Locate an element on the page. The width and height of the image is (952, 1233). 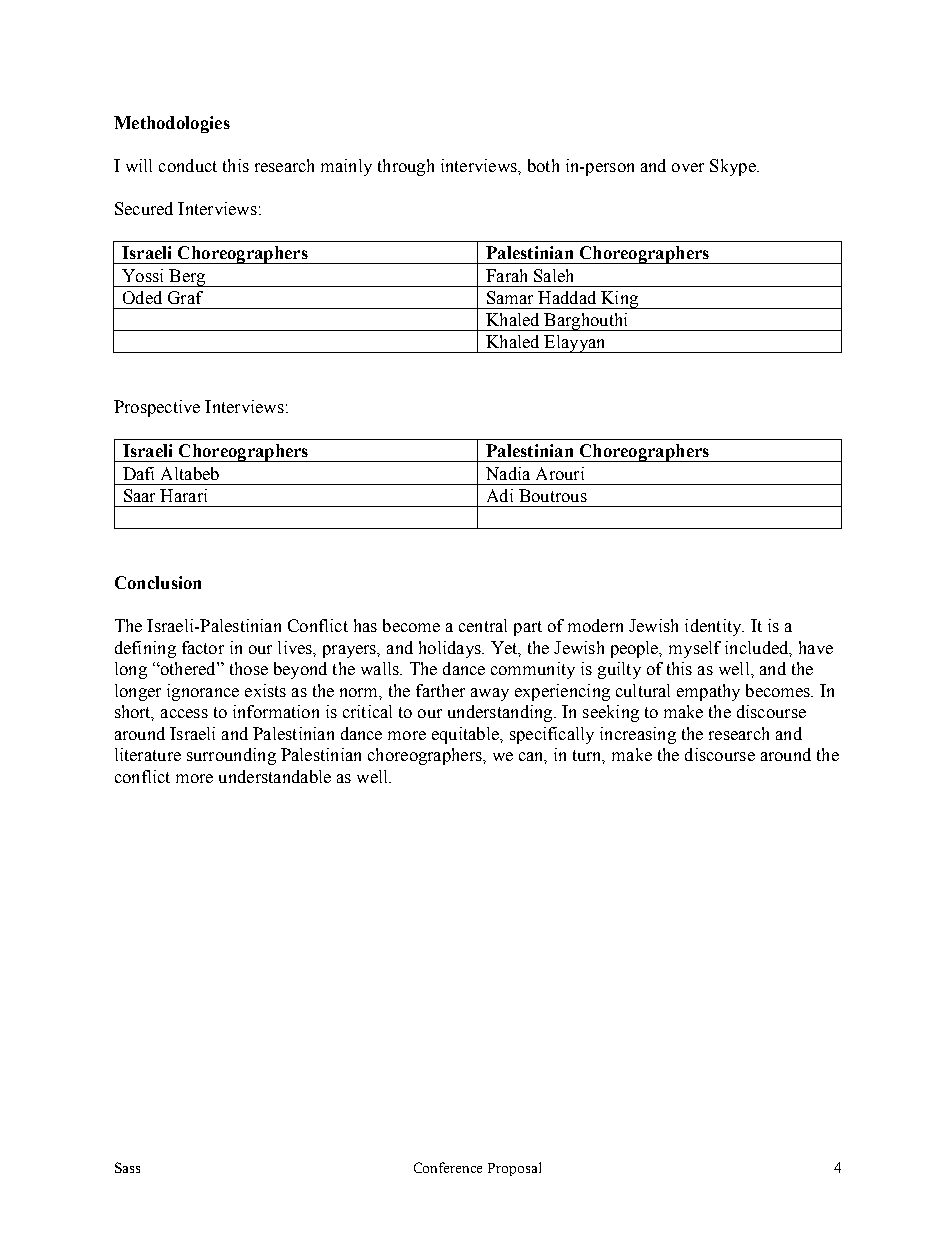
factor is located at coordinates (203, 647).
